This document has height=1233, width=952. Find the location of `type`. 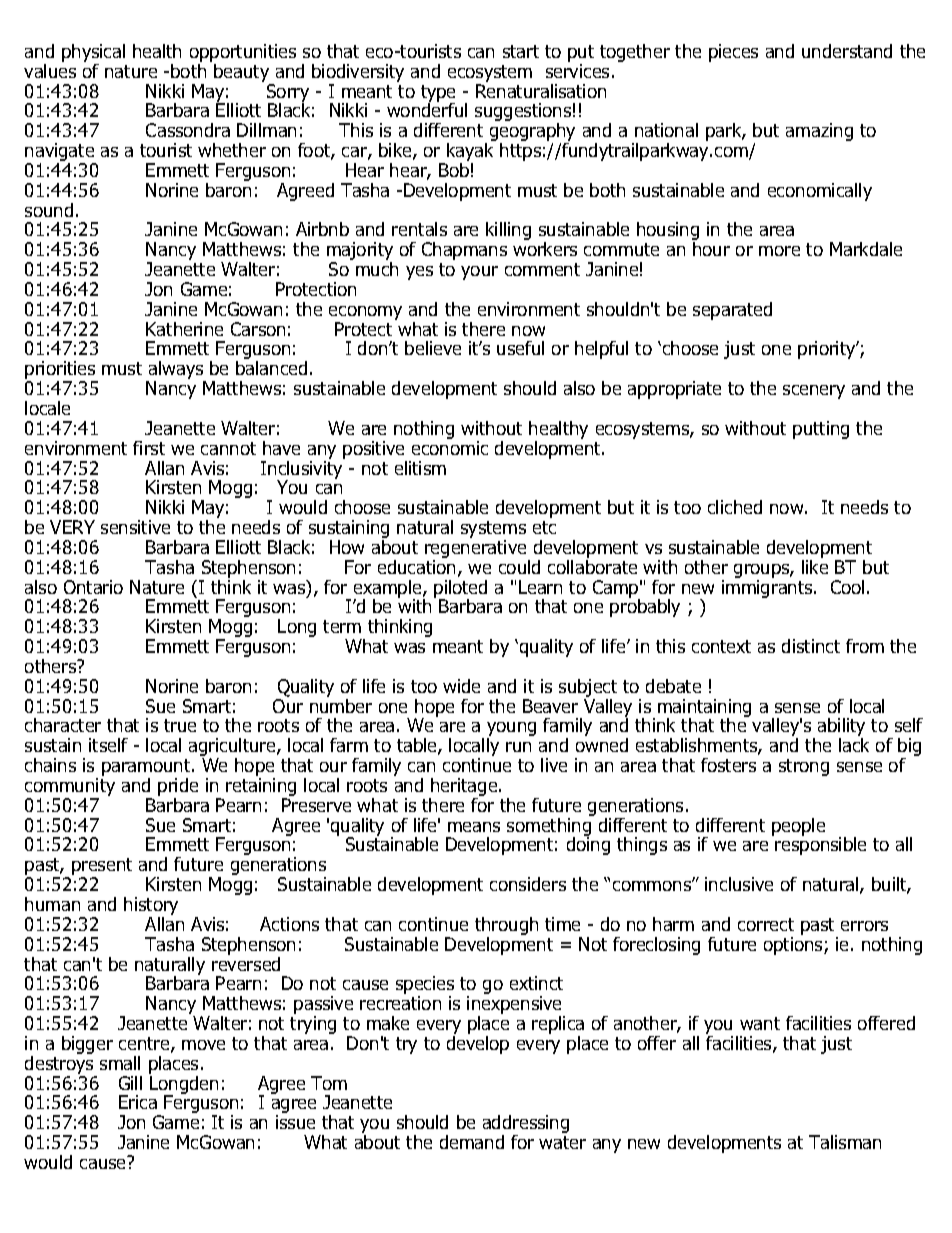

type is located at coordinates (438, 94).
